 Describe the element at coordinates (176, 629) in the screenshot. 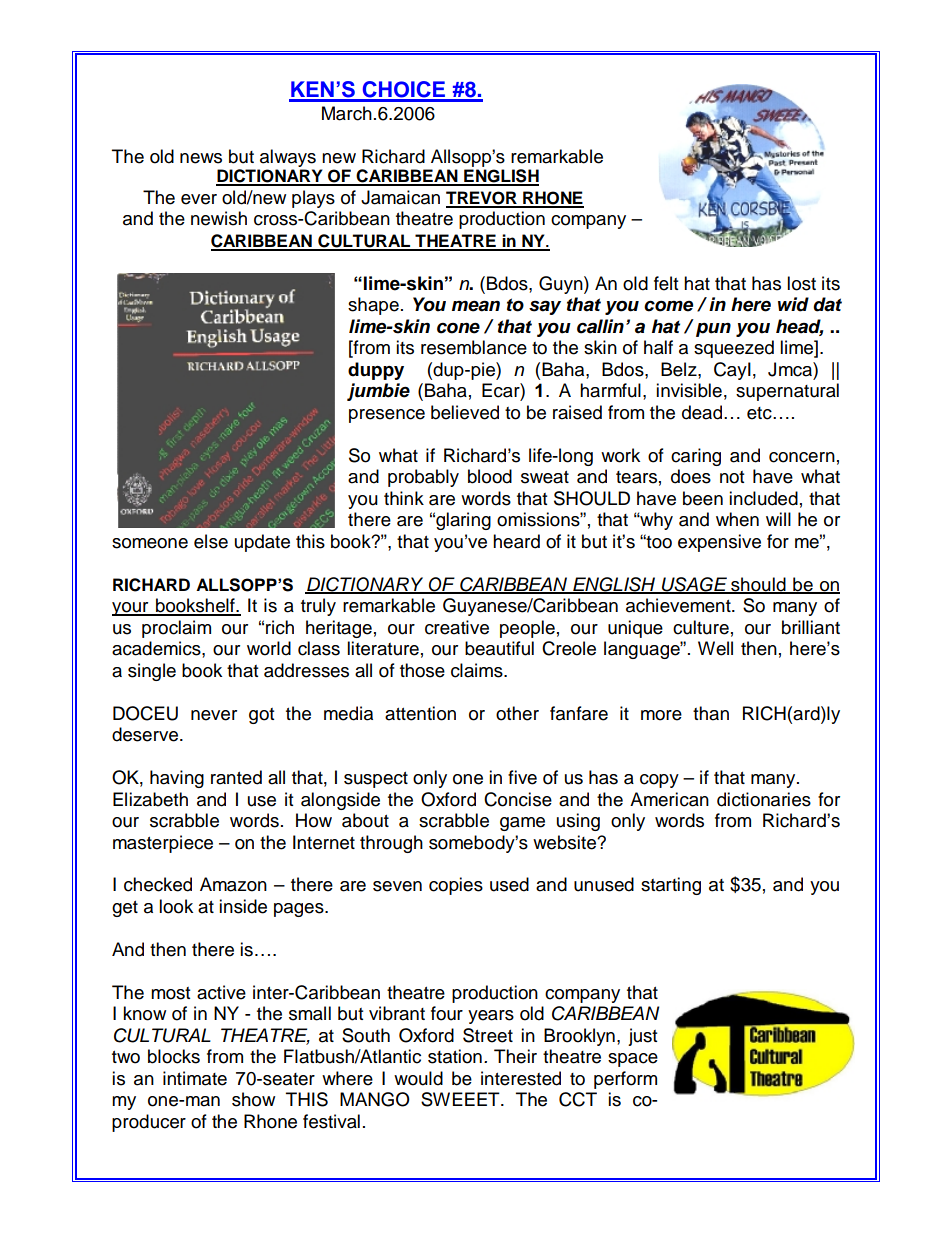

I see `proclaim` at that location.
